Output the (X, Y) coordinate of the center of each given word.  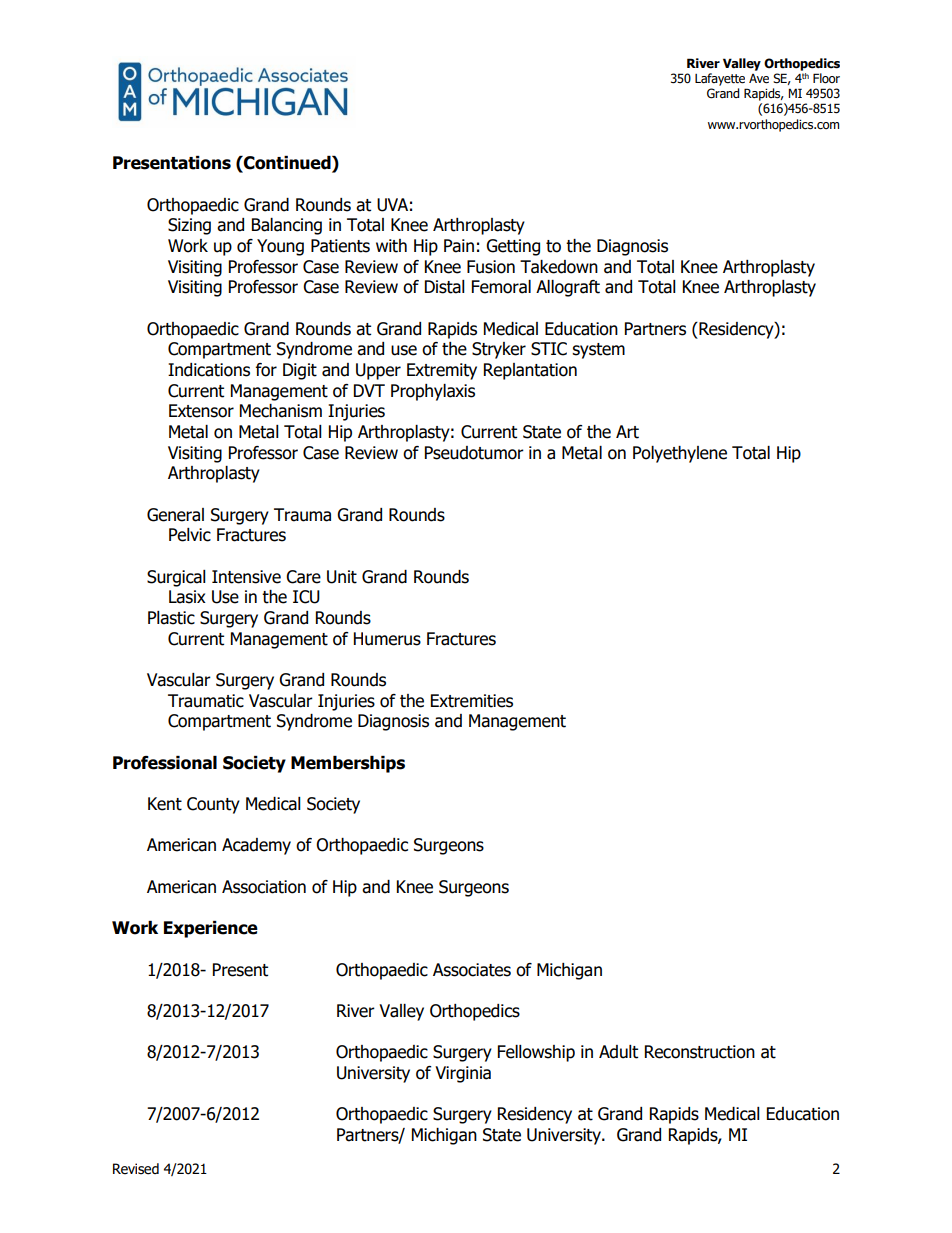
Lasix (187, 597)
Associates (472, 970)
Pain (459, 246)
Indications (209, 370)
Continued (287, 164)
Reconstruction (700, 1052)
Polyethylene (680, 454)
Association (264, 887)
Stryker (499, 350)
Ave (759, 79)
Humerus (387, 639)
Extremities (472, 701)
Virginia (463, 1074)
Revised (136, 1169)
